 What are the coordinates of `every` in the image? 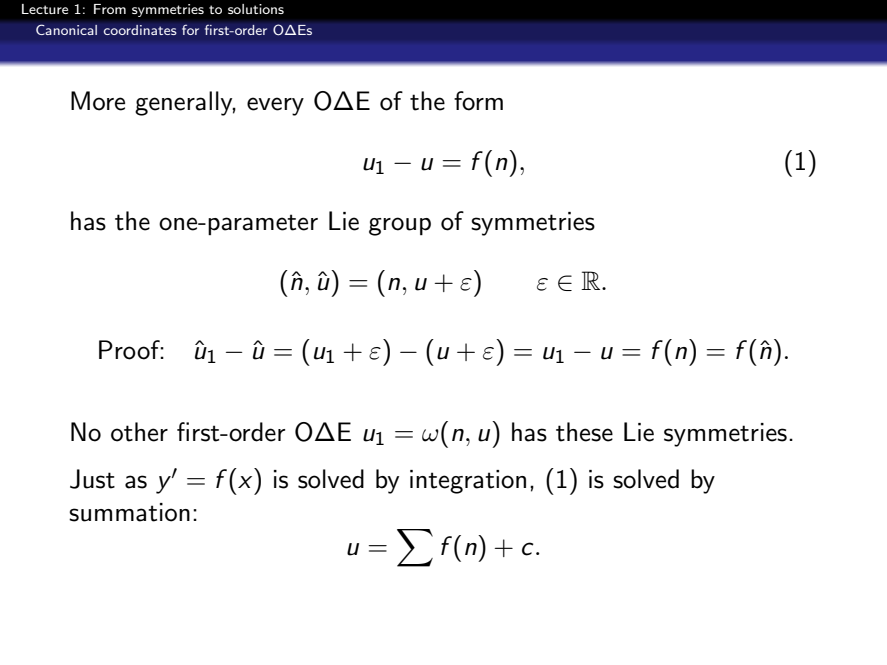 It's located at (275, 106).
